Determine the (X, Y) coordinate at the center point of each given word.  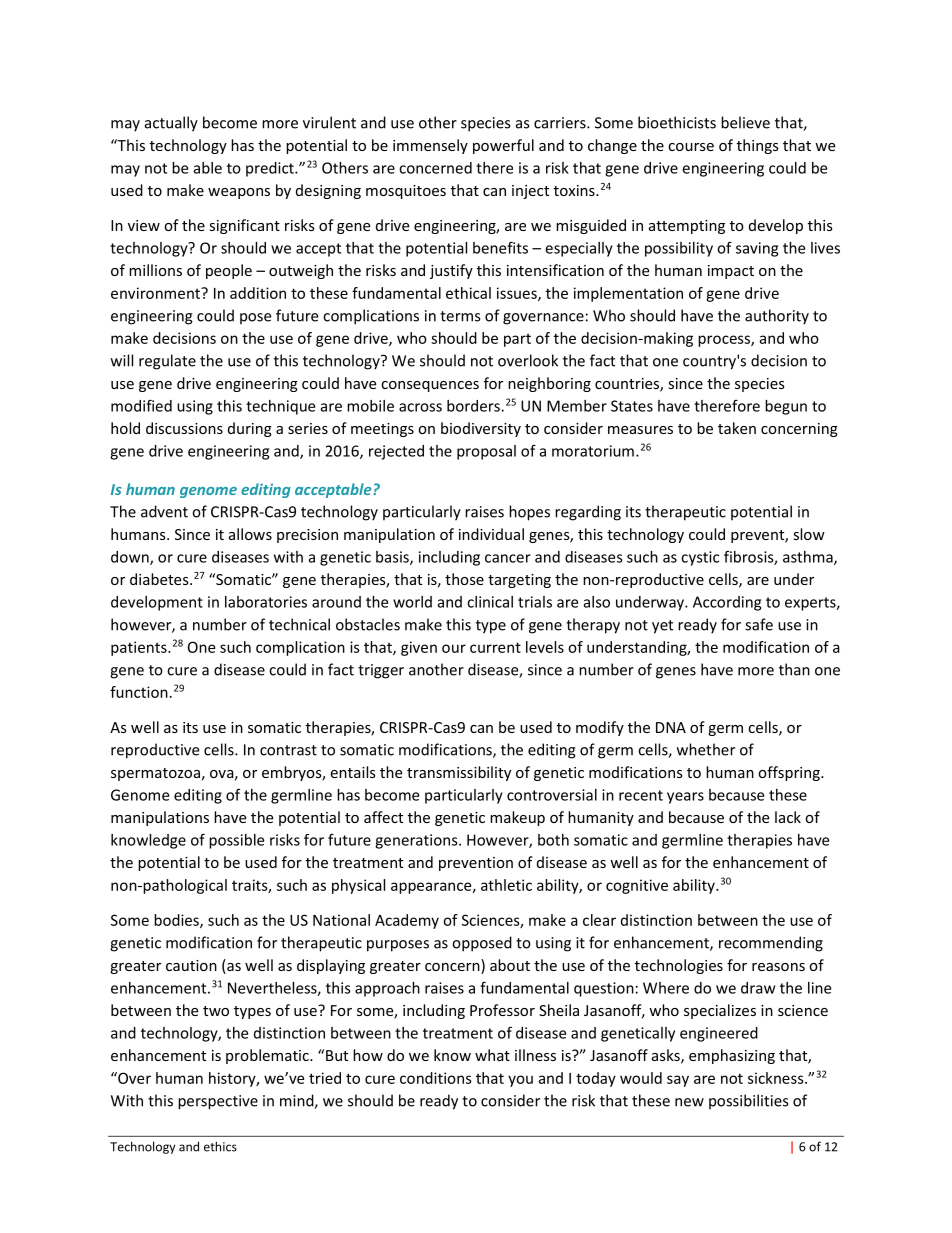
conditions (436, 1078)
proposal (486, 452)
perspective (218, 1102)
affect (383, 817)
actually (171, 124)
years (685, 798)
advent (164, 511)
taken (737, 428)
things (758, 146)
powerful (503, 146)
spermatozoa (155, 774)
